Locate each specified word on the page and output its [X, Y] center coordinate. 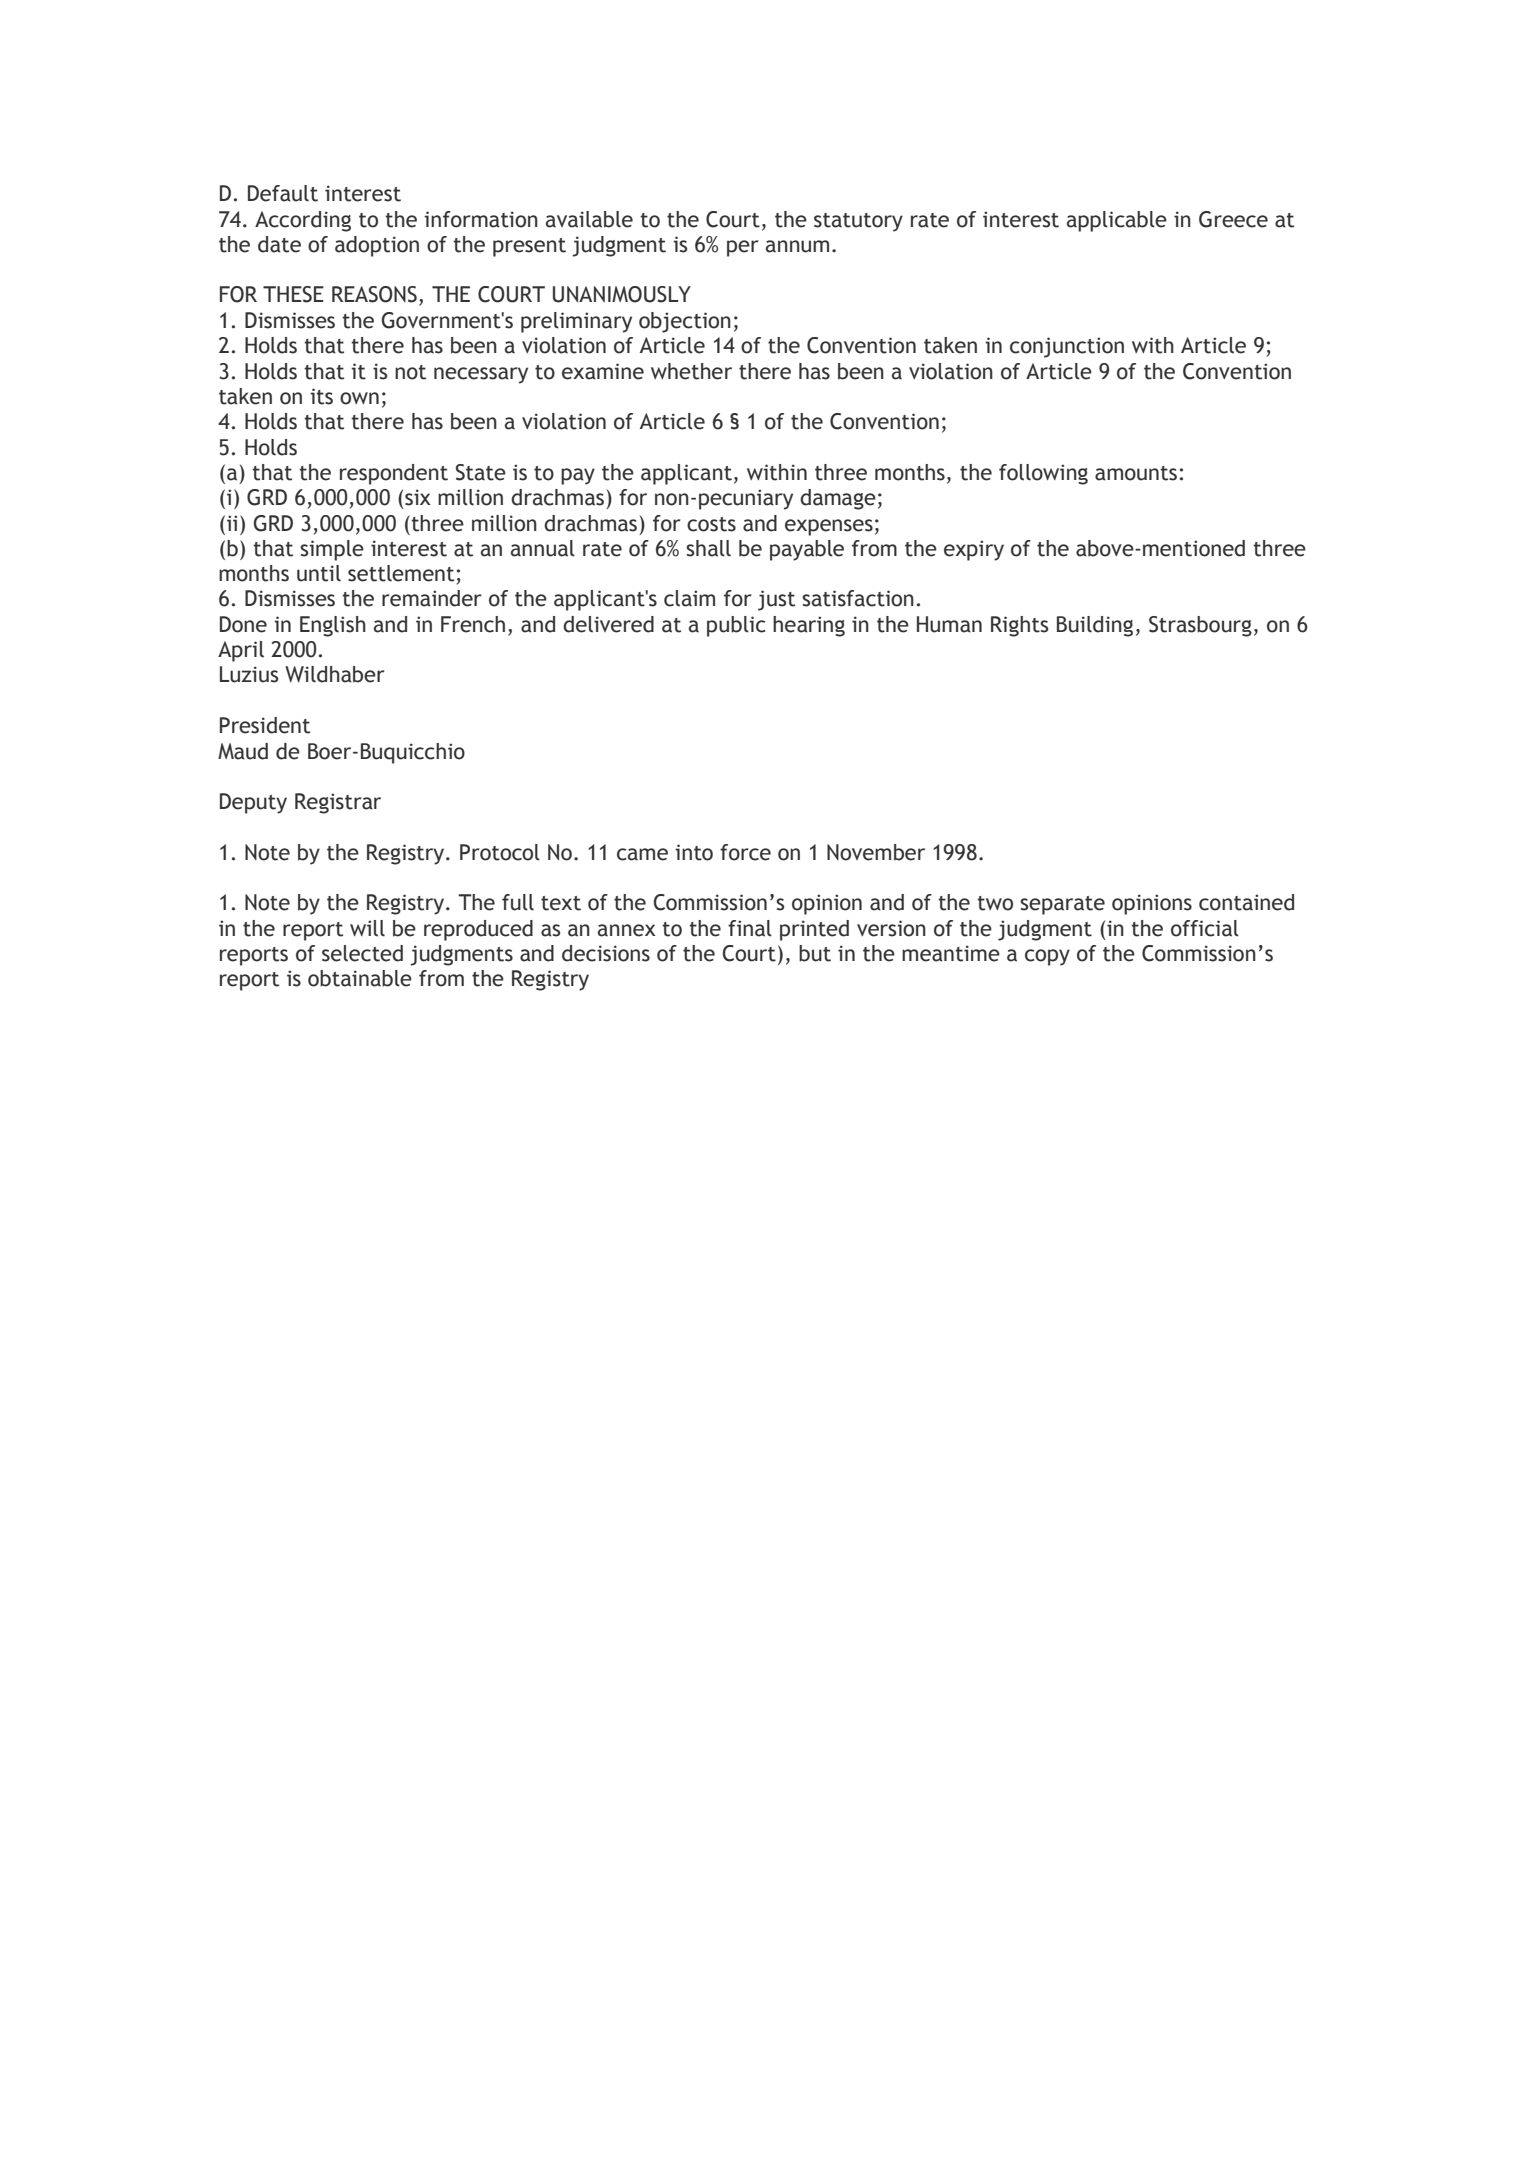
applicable [1117, 221]
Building [1095, 626]
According [303, 221]
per [742, 248]
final [750, 928]
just [776, 600]
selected [362, 953]
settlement [401, 573]
